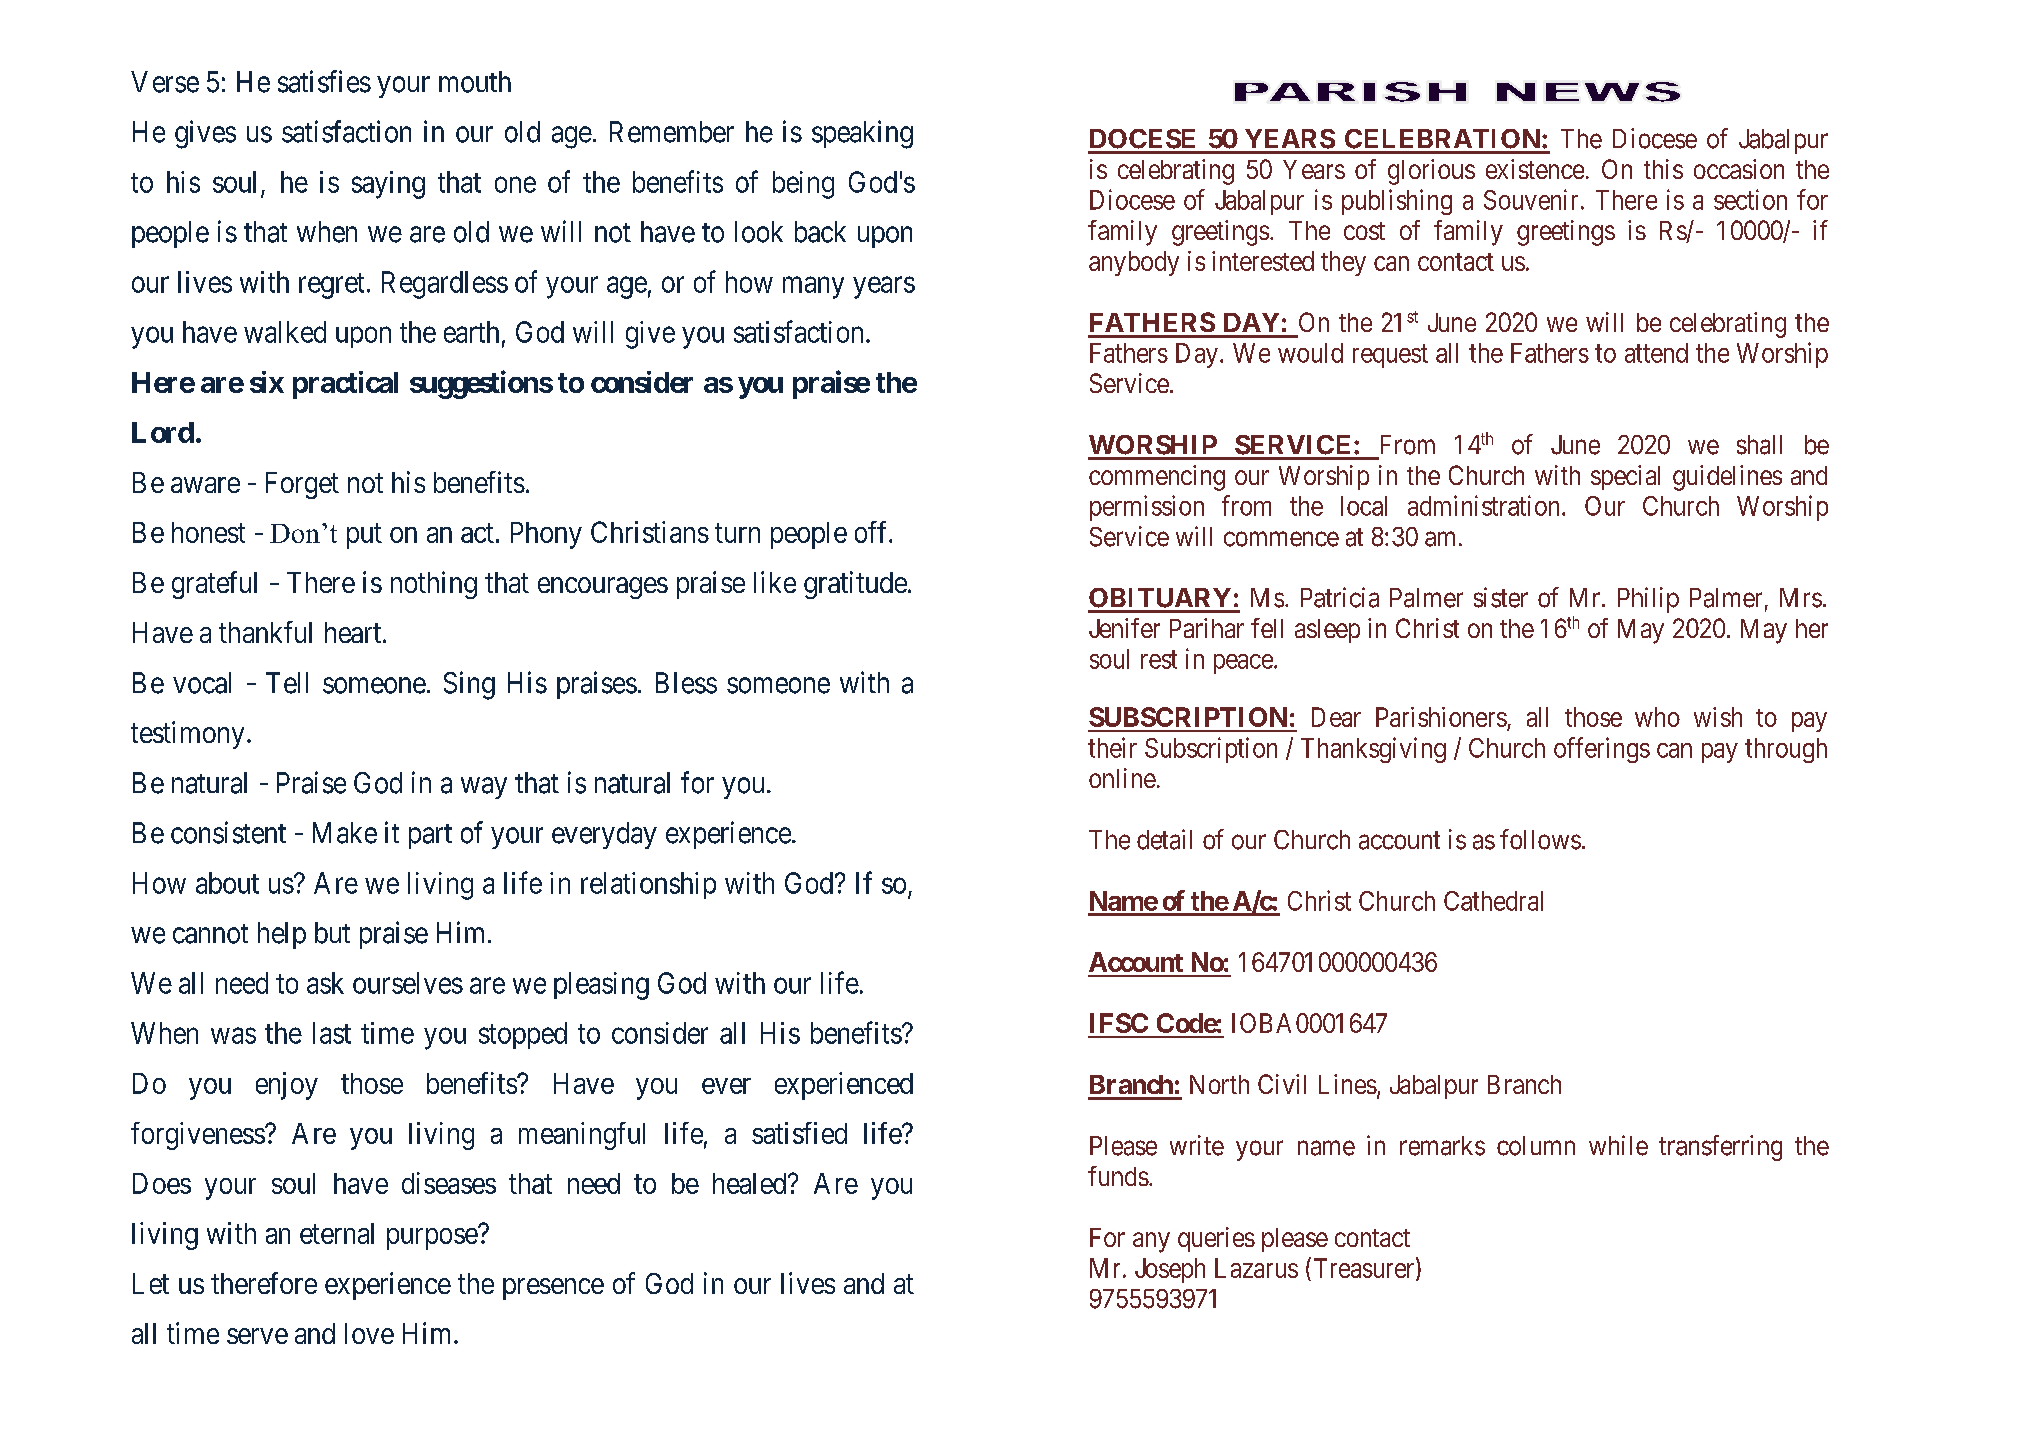  Describe the element at coordinates (325, 983) in the screenshot. I see `ask` at that location.
